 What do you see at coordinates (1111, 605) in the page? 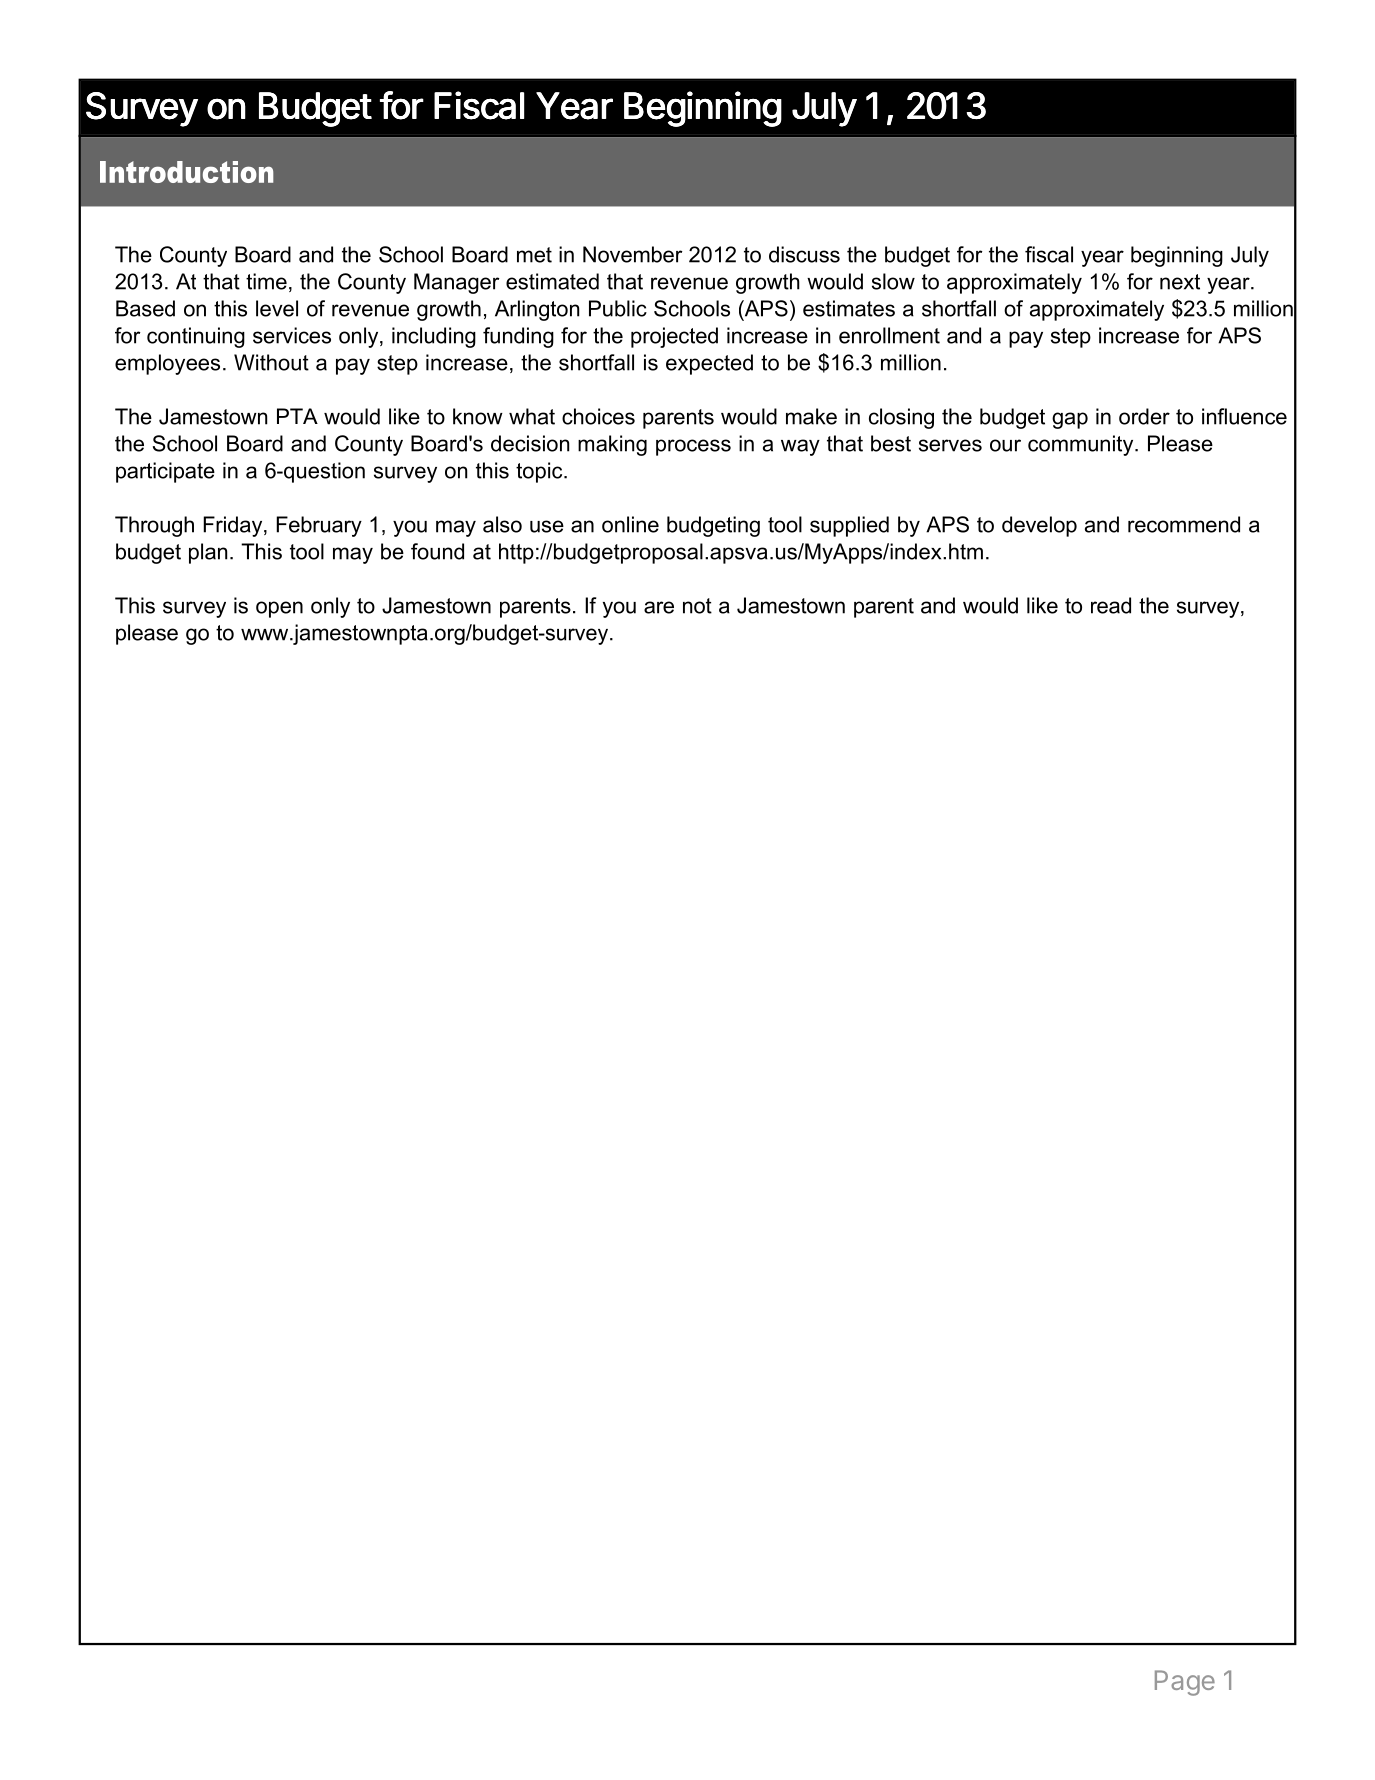
I see `read` at bounding box center [1111, 605].
